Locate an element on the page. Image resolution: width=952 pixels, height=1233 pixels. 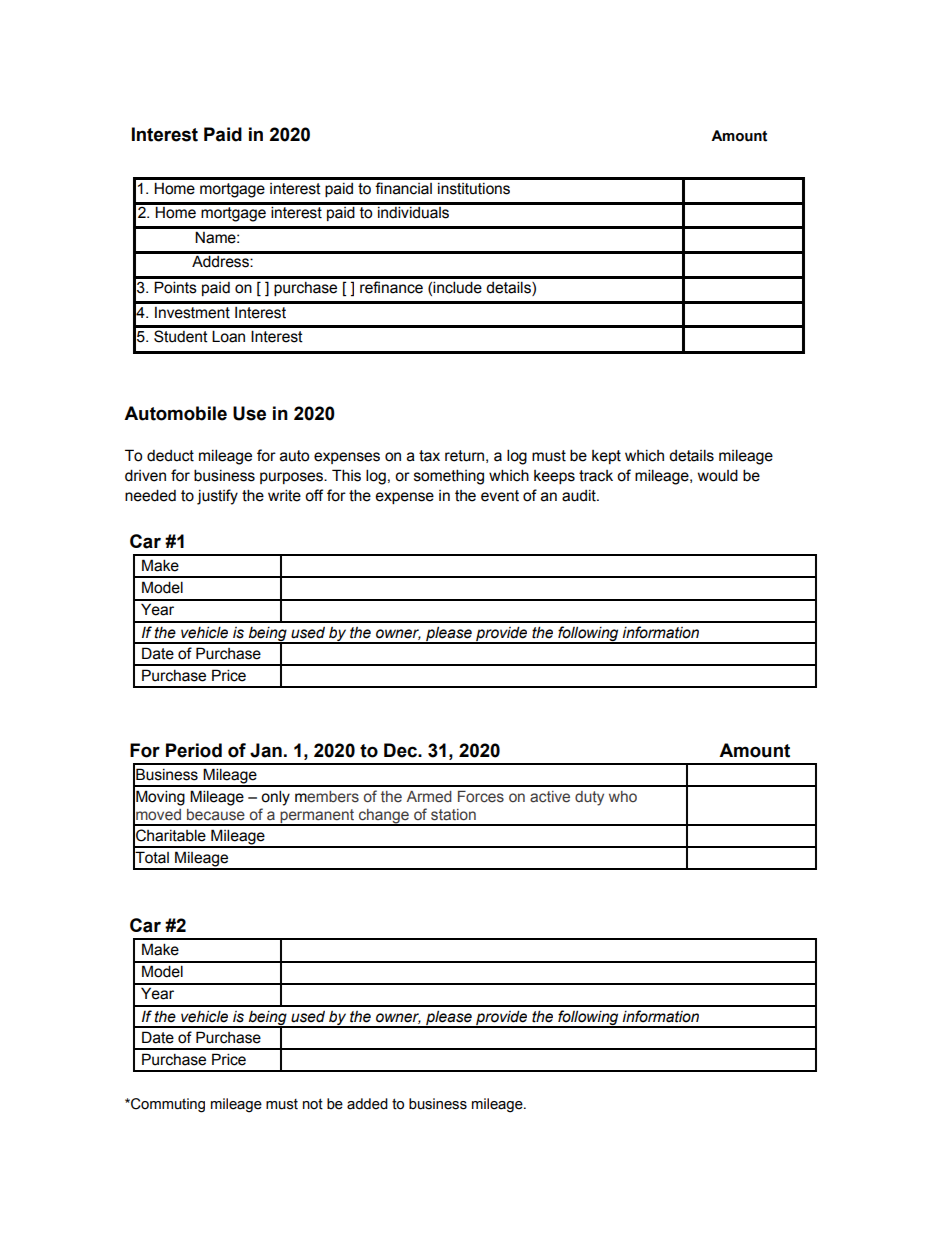
track is located at coordinates (596, 476).
